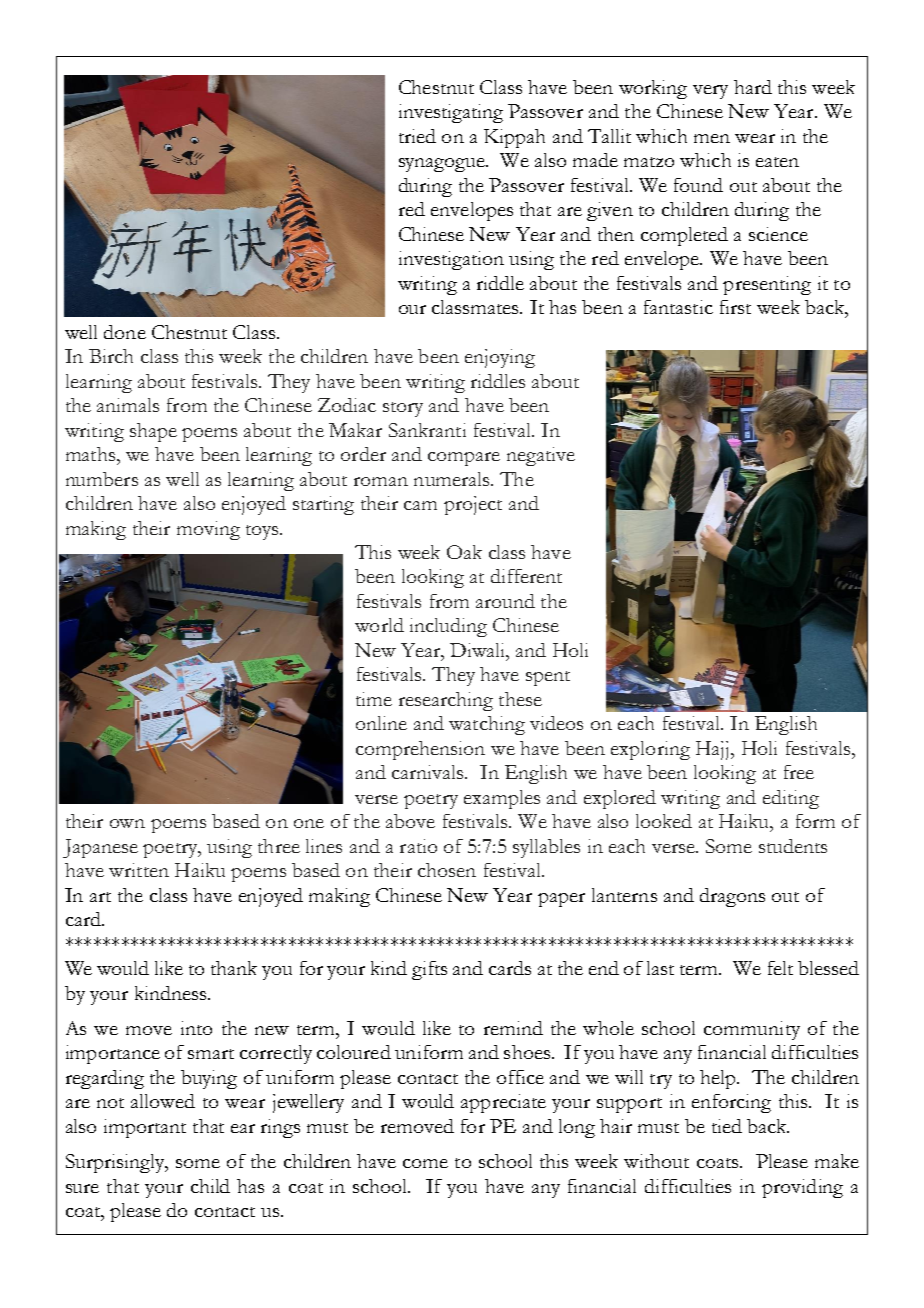  What do you see at coordinates (417, 136) in the screenshot?
I see `tried` at bounding box center [417, 136].
